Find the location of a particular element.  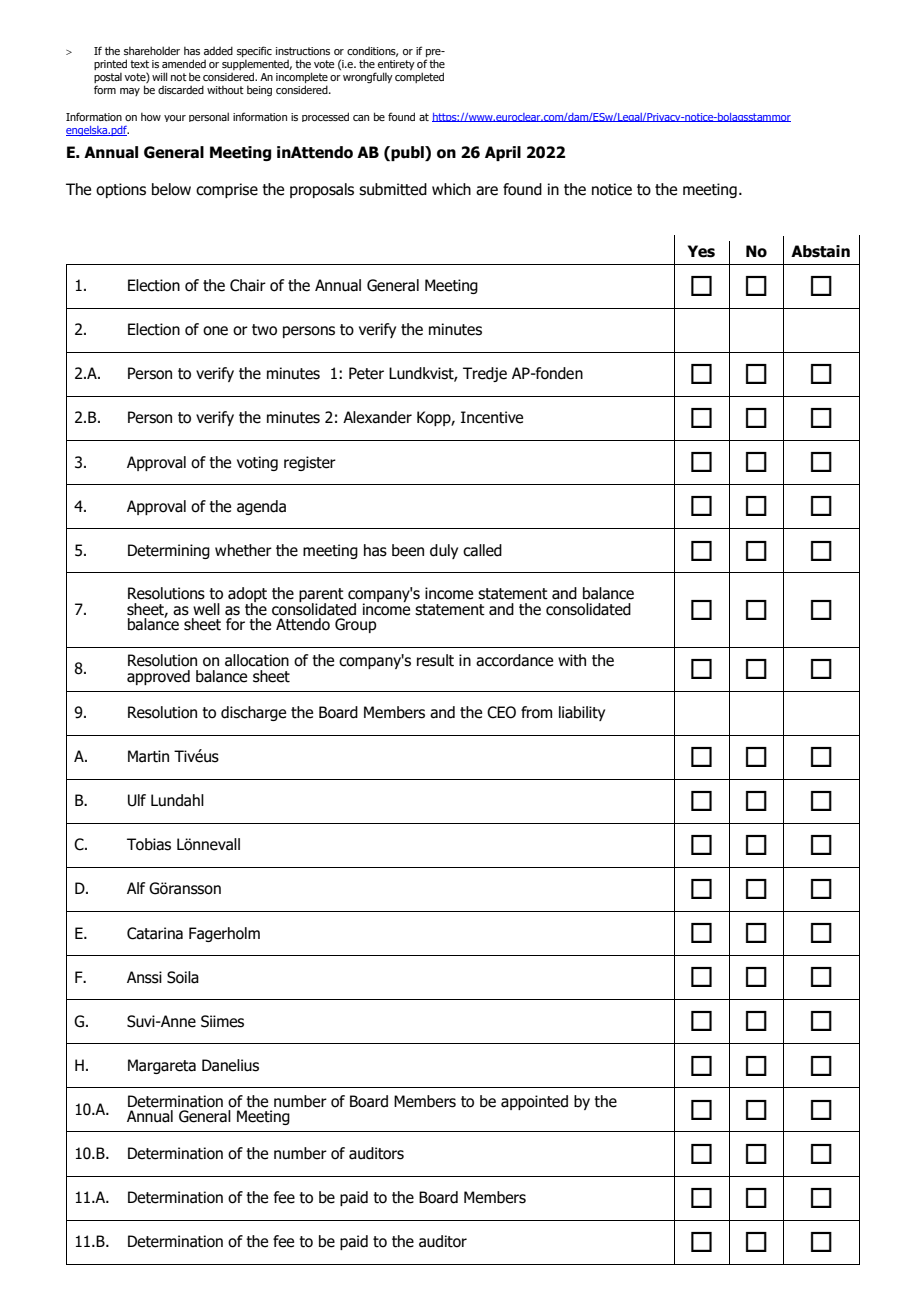

Abstain is located at coordinates (820, 251).
